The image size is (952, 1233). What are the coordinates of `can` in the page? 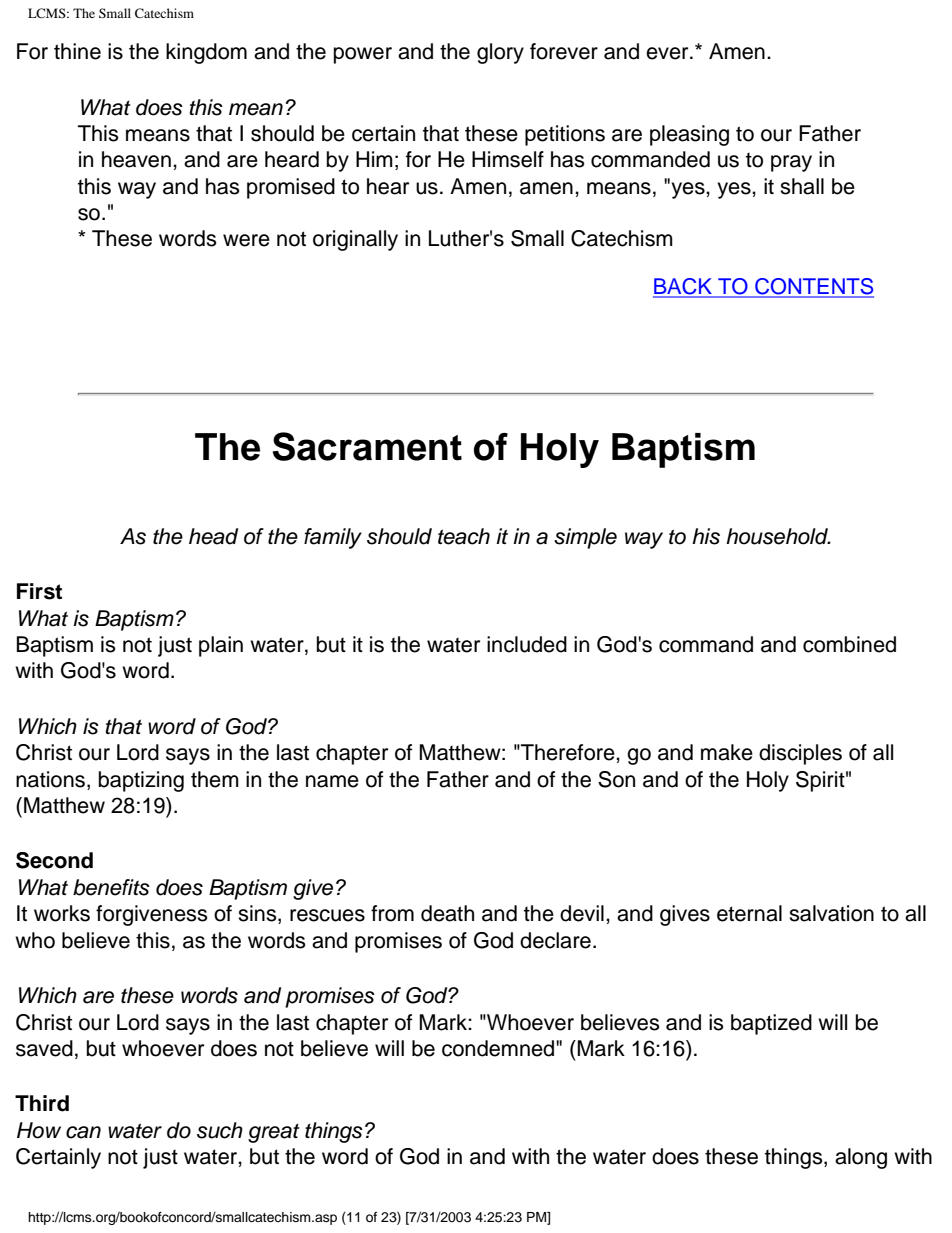 It's located at (83, 1132).
